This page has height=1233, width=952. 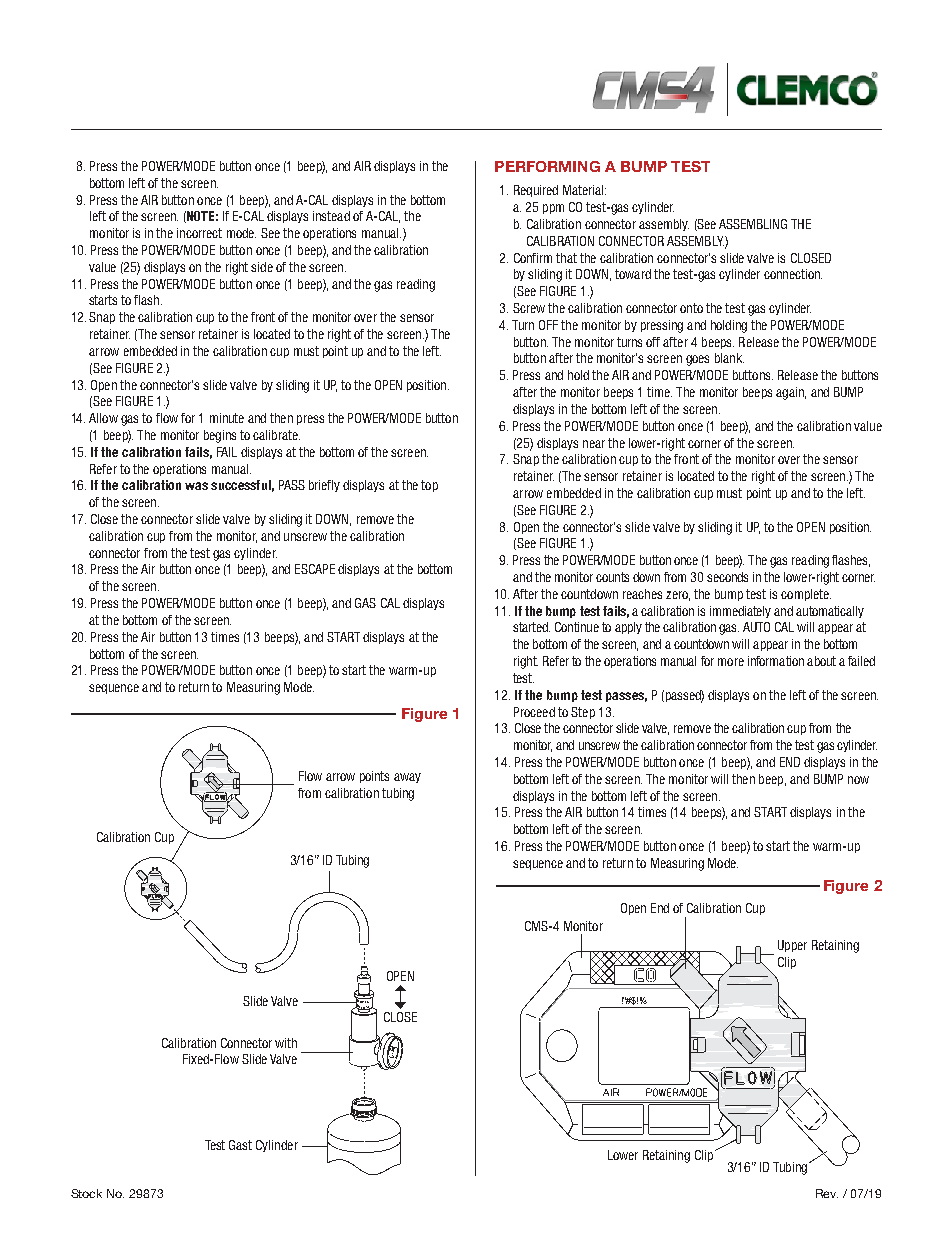 I want to click on ASSEMBLING, so click(x=753, y=224).
